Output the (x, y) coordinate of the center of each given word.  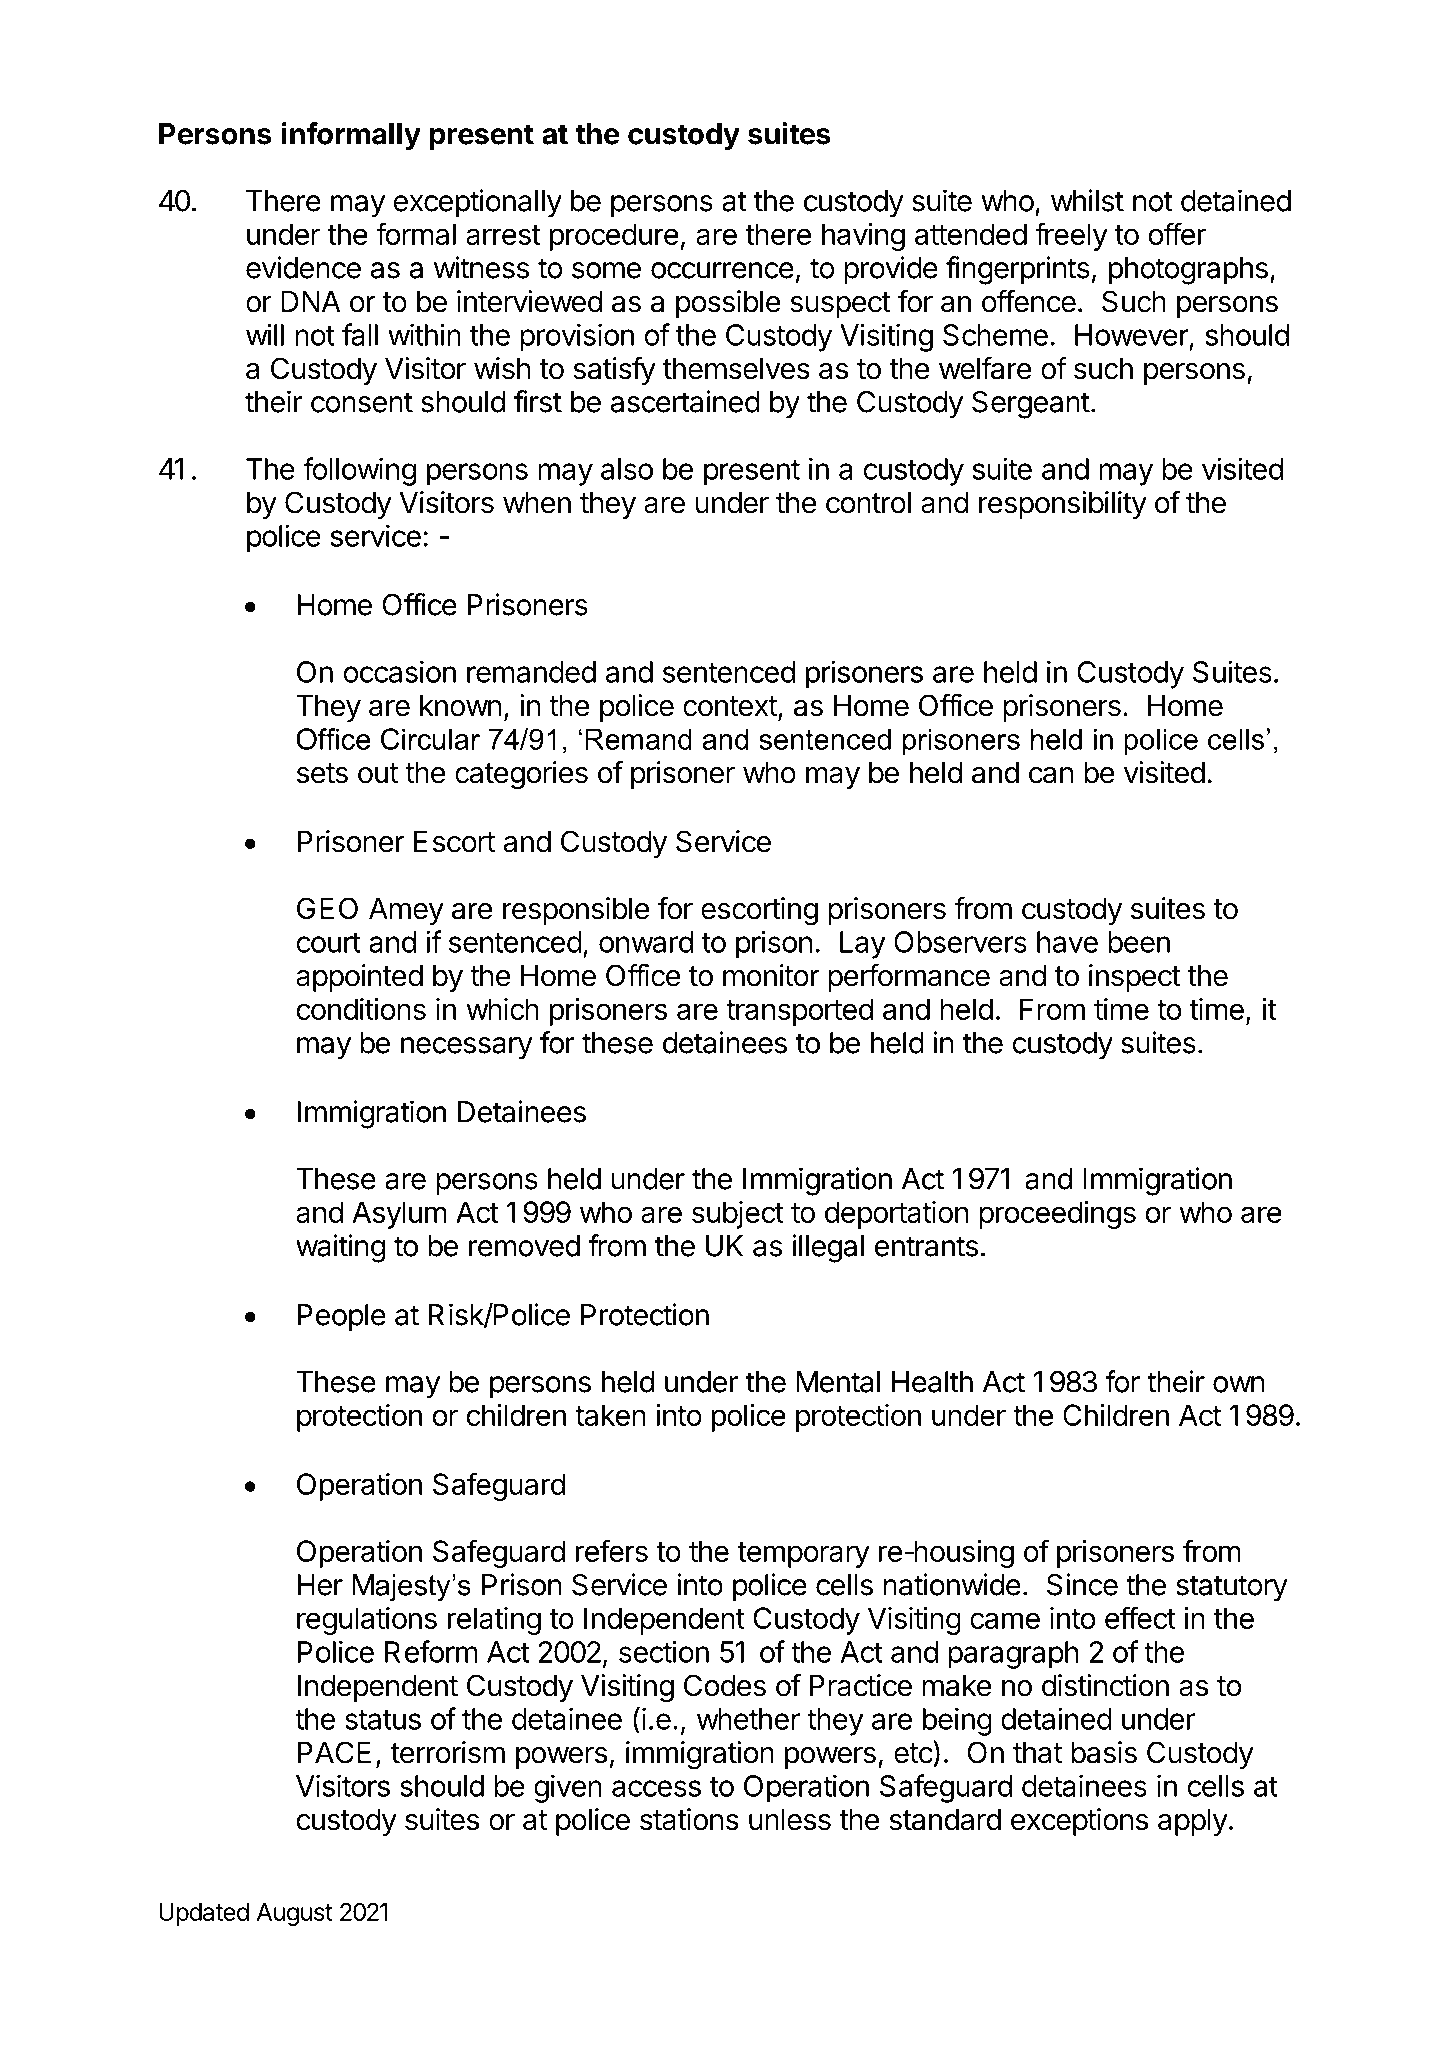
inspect (1135, 978)
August (295, 1914)
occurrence (722, 270)
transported (799, 1012)
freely (1071, 236)
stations (689, 1819)
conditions (361, 1009)
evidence (303, 267)
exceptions (1079, 1822)
